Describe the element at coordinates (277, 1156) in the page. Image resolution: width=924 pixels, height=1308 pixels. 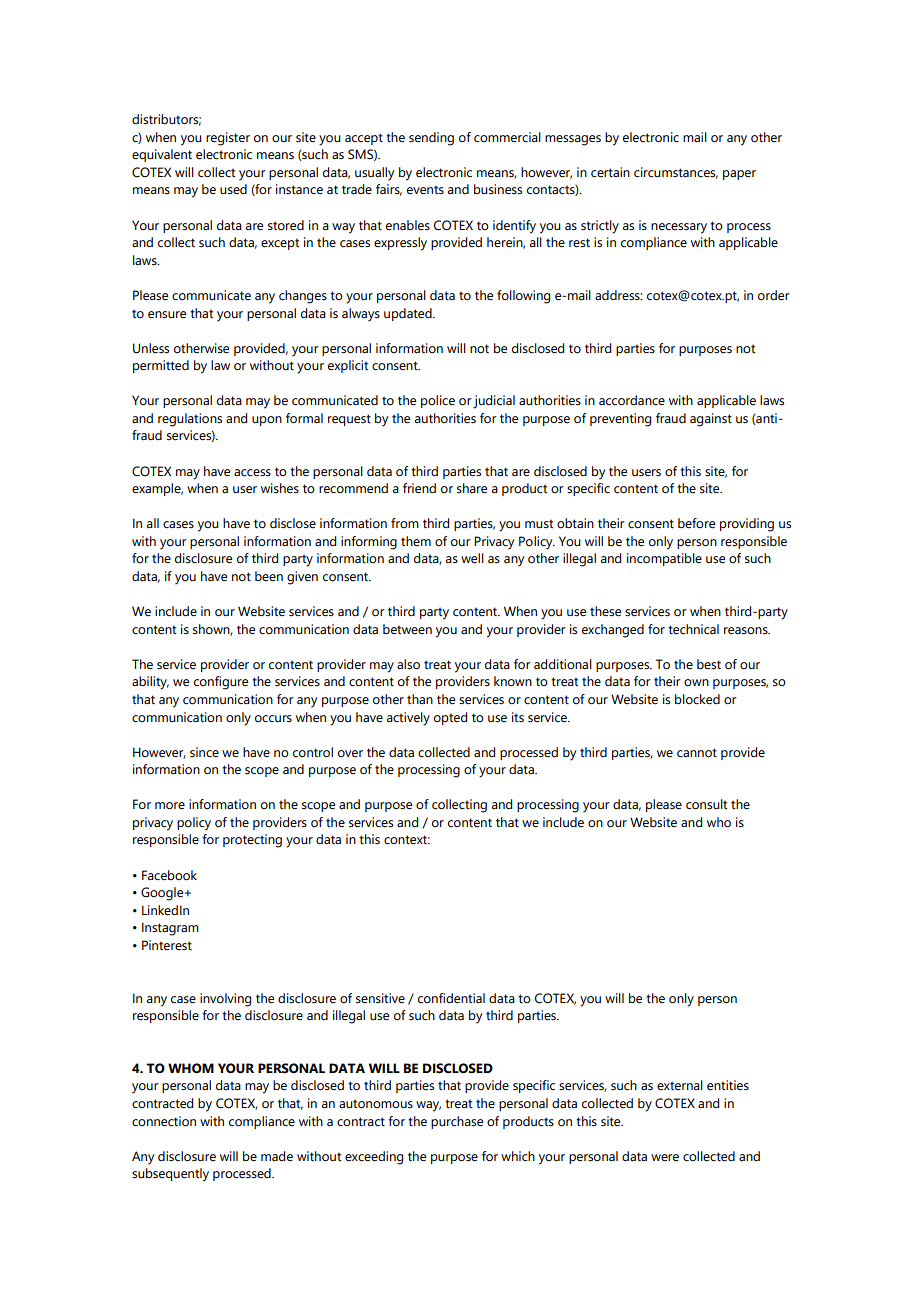
I see `made` at that location.
